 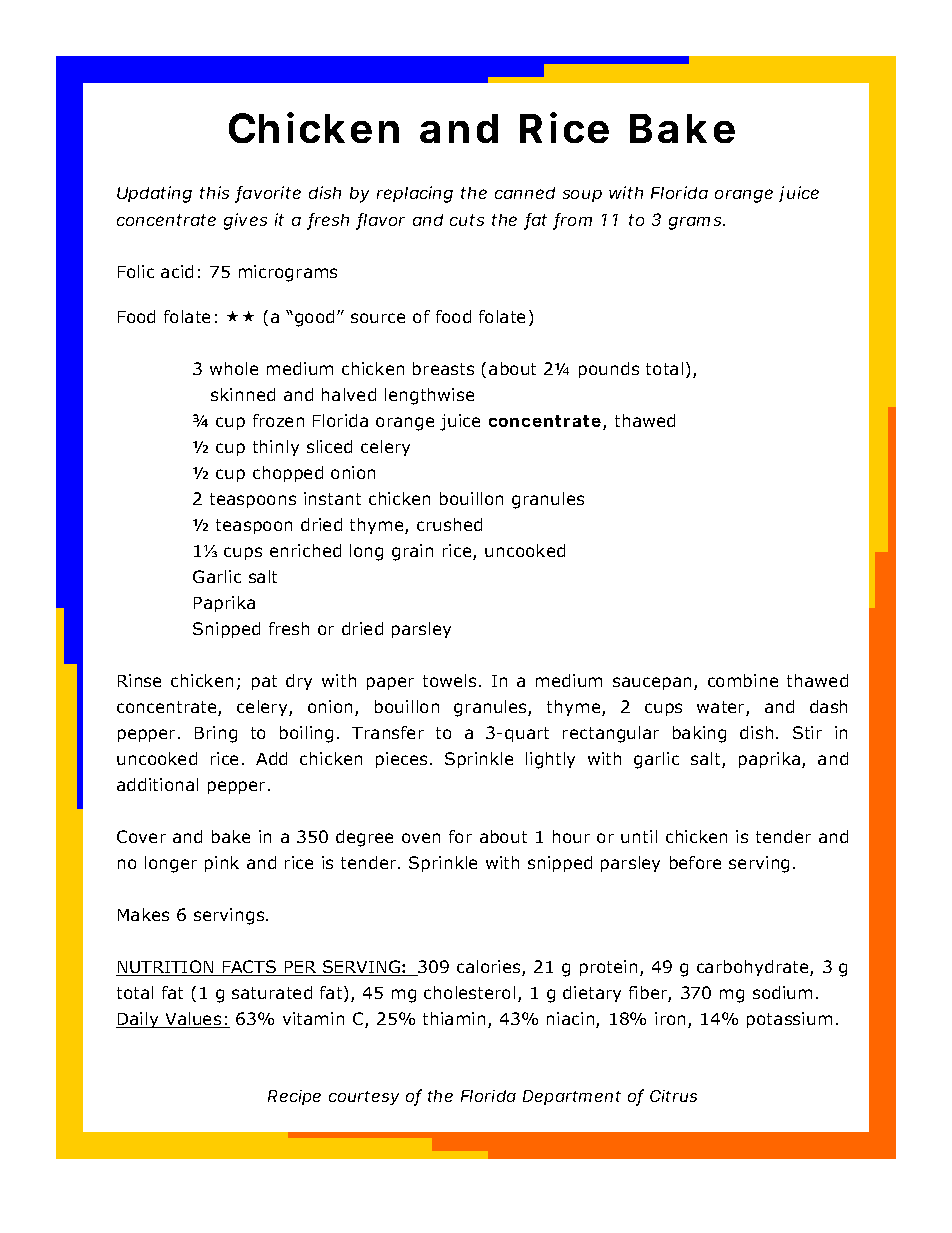 What do you see at coordinates (449, 524) in the screenshot?
I see `crushed` at bounding box center [449, 524].
